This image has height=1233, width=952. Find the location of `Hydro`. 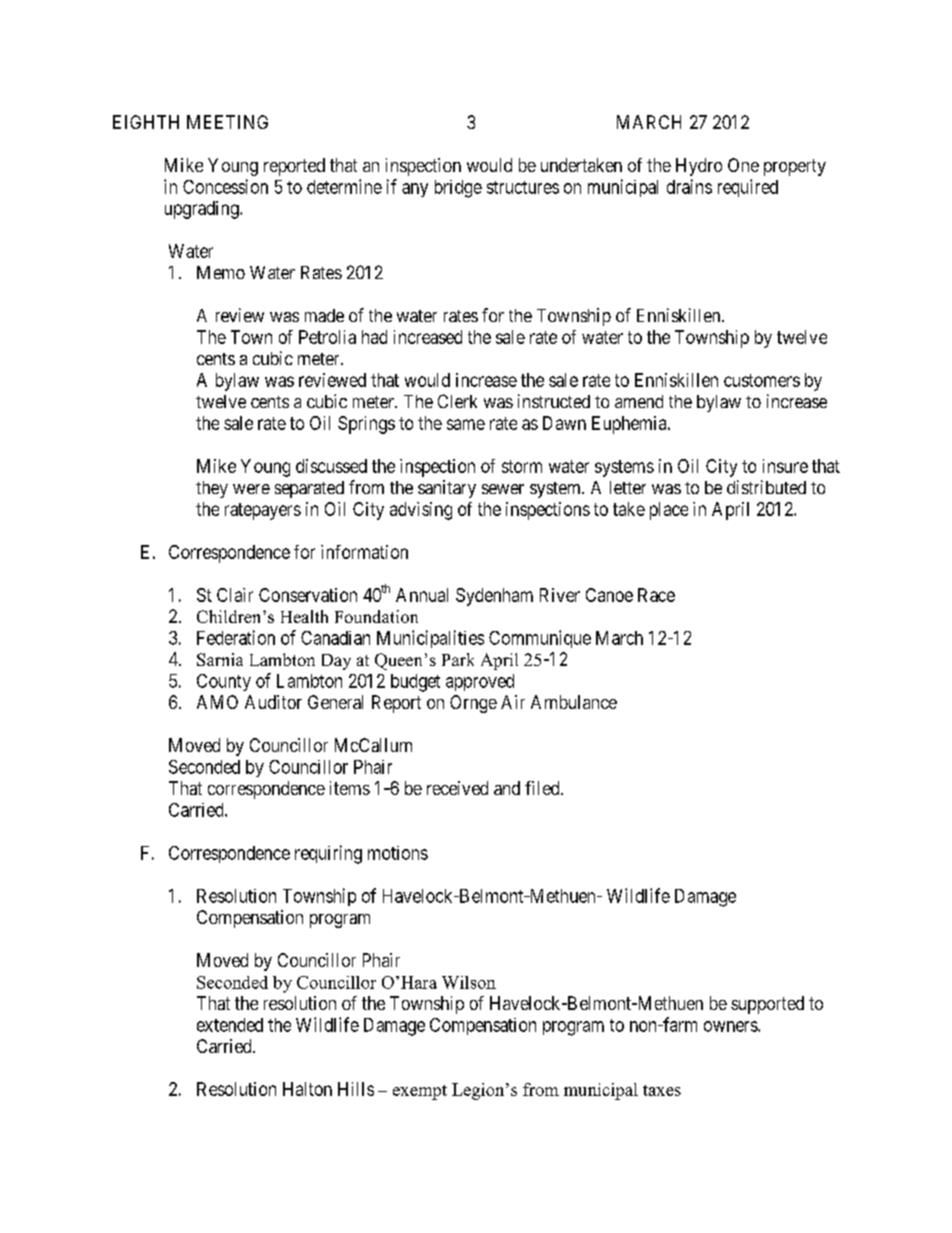

Hydro is located at coordinates (699, 167).
